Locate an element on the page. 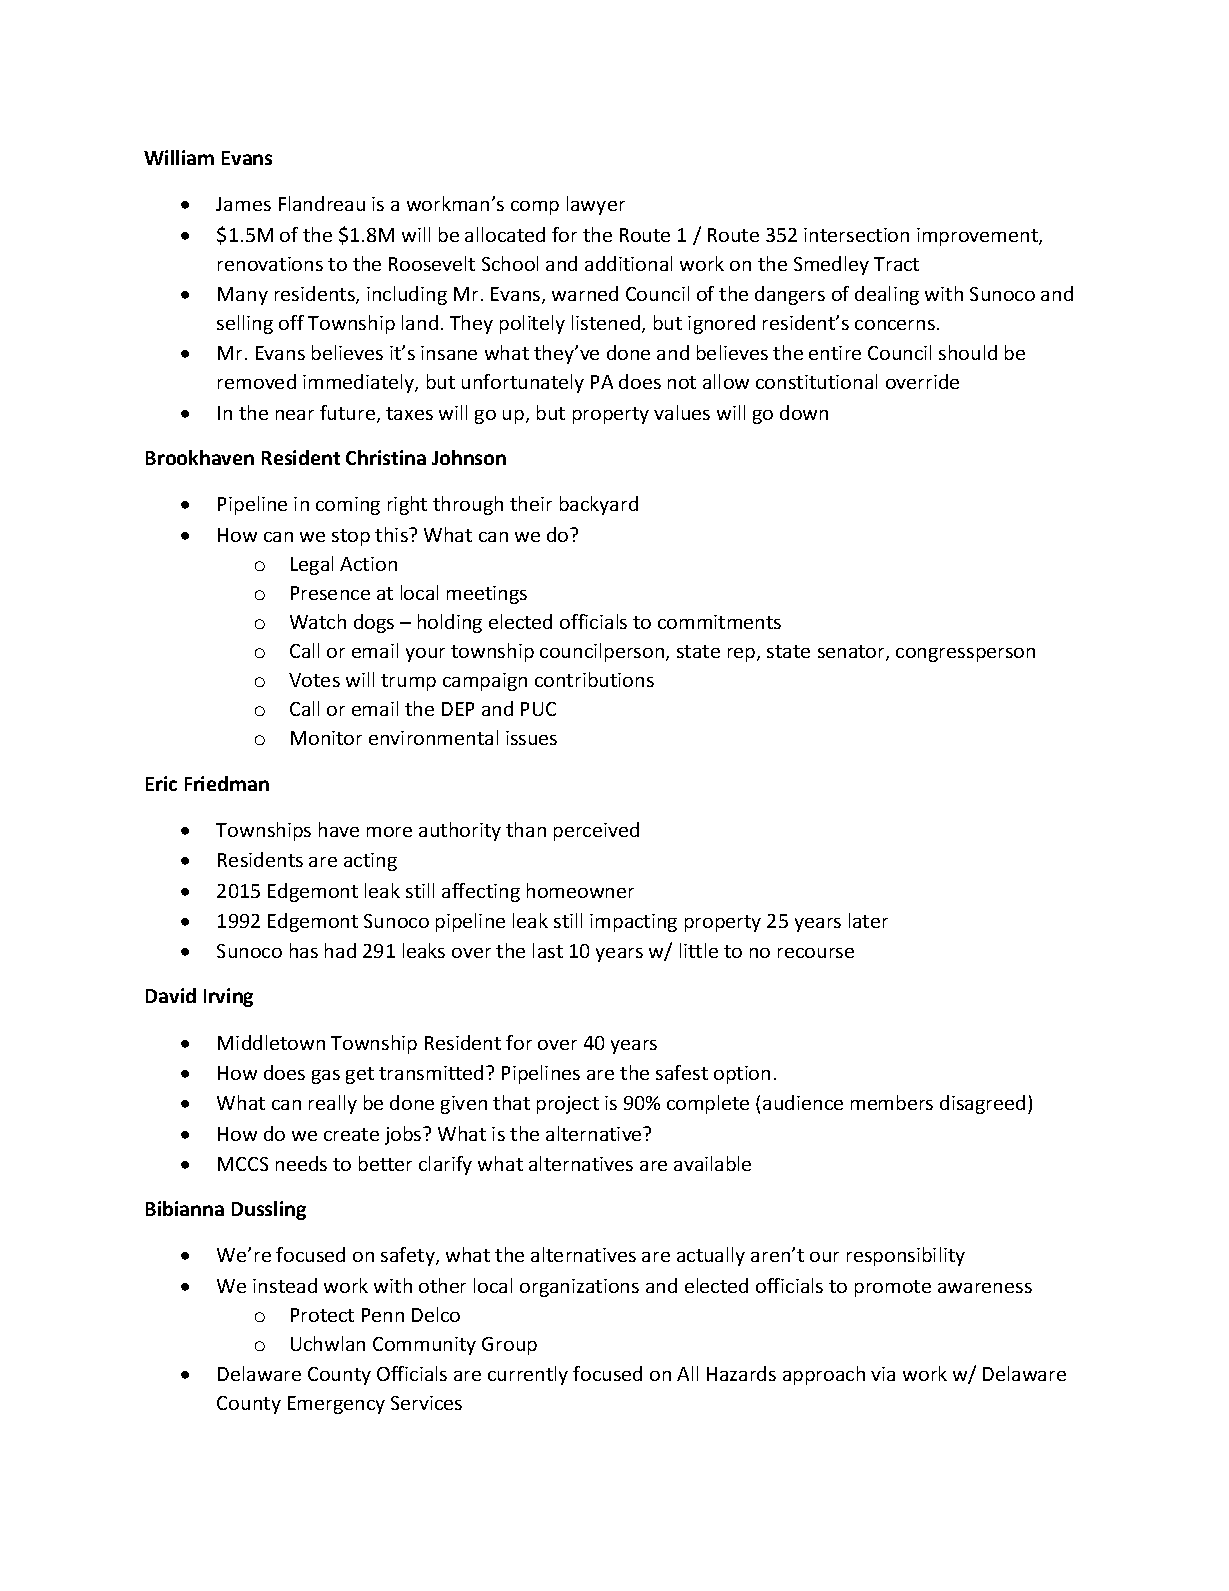  Friedman is located at coordinates (227, 783).
